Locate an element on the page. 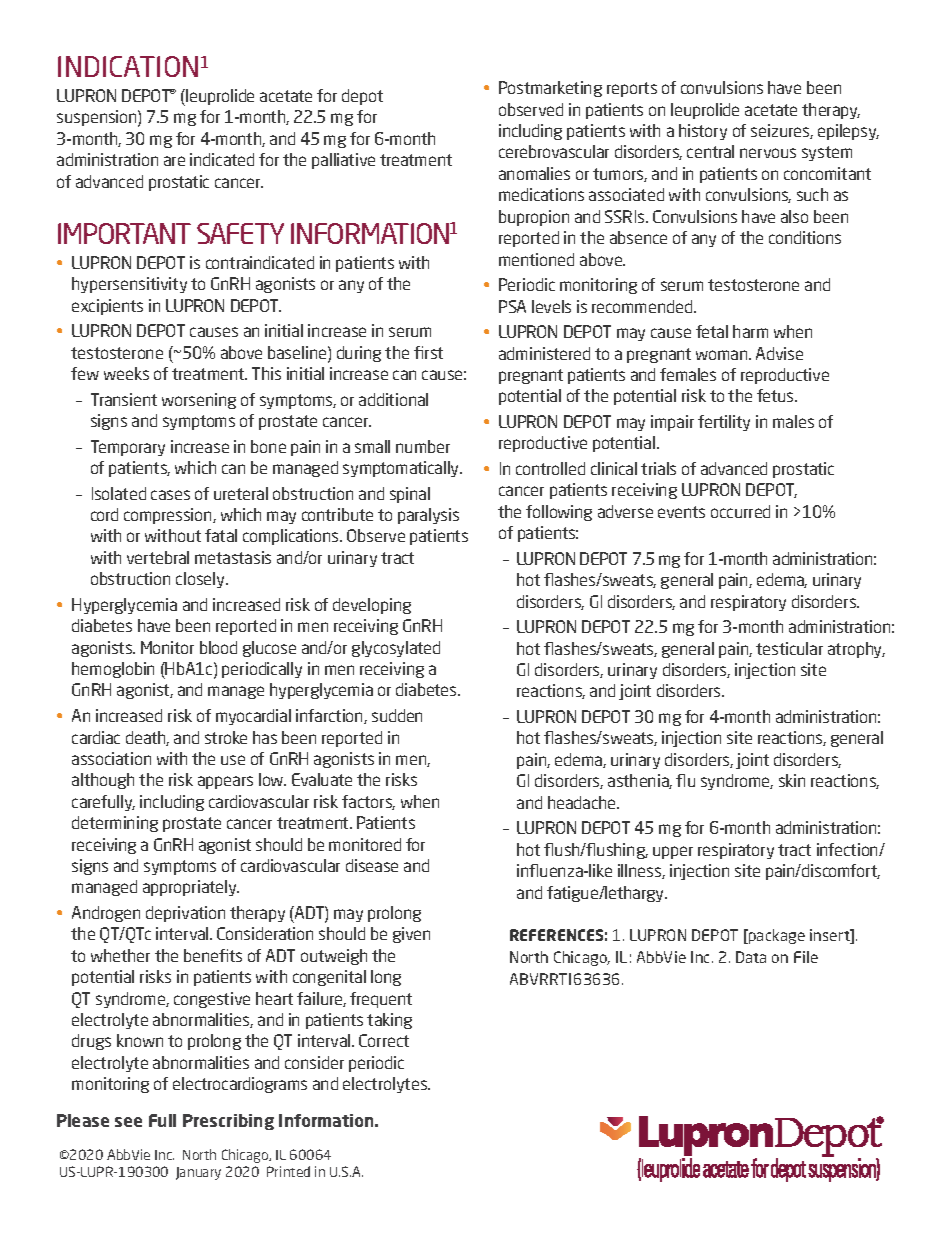 This page has width=952, height=1233. factors is located at coordinates (368, 802).
